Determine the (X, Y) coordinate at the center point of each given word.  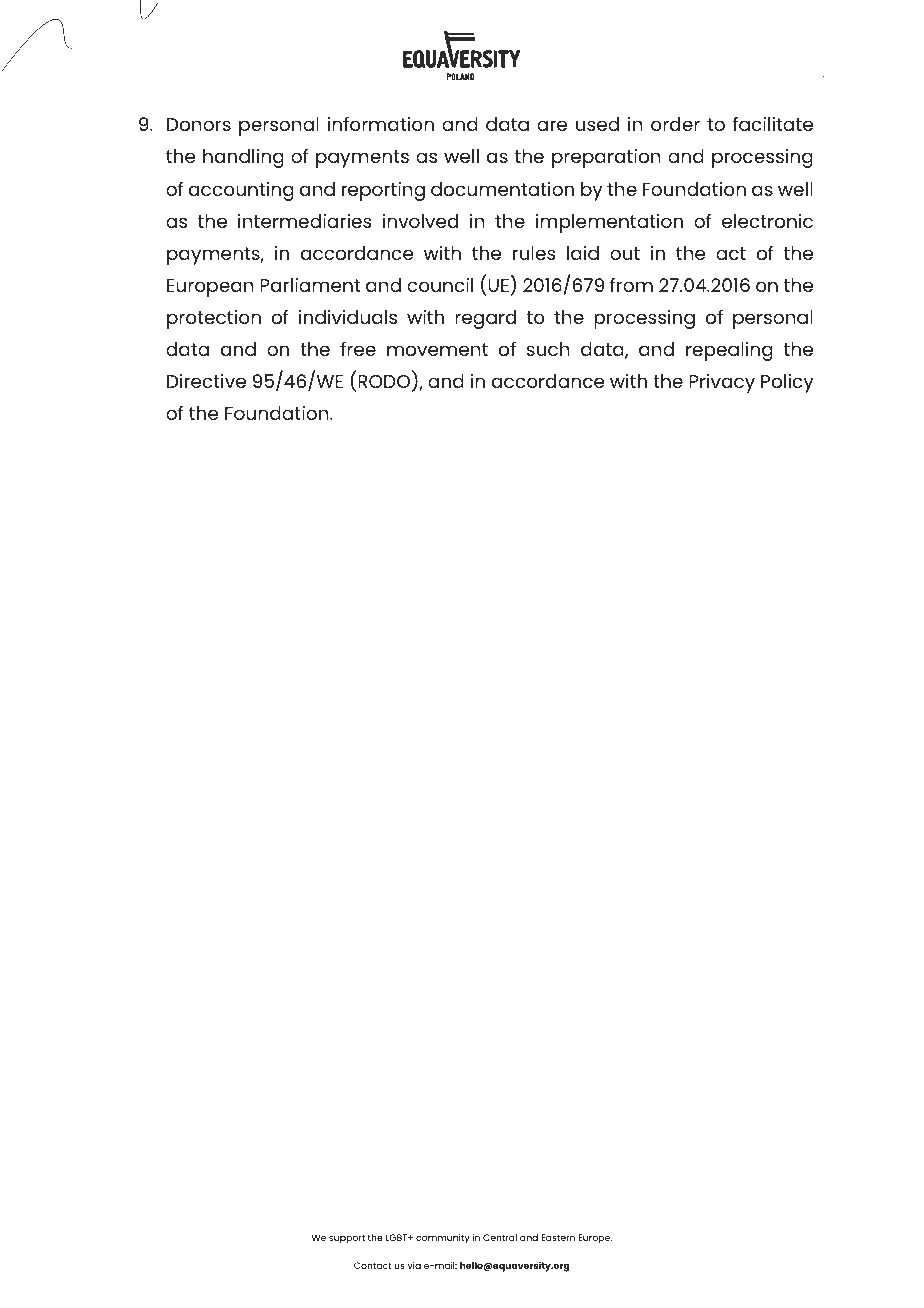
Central (500, 1237)
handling (243, 158)
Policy (787, 383)
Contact (373, 1265)
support (347, 1239)
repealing (729, 351)
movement (437, 349)
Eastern (558, 1237)
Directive (206, 381)
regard (485, 319)
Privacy (722, 383)
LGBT (397, 1237)
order (675, 124)
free (358, 349)
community (443, 1239)
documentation (502, 189)
